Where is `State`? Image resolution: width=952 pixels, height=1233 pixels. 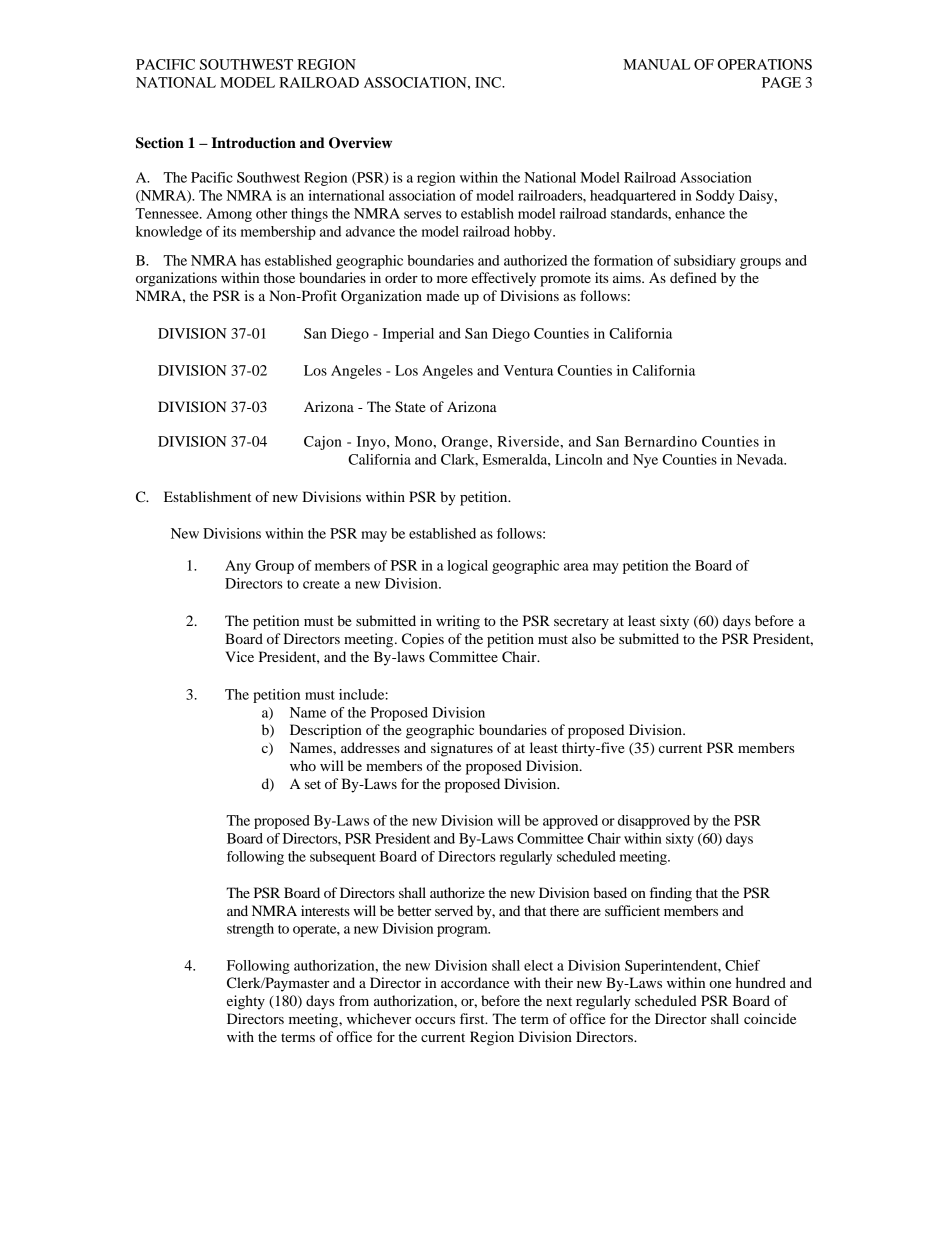
State is located at coordinates (410, 407).
